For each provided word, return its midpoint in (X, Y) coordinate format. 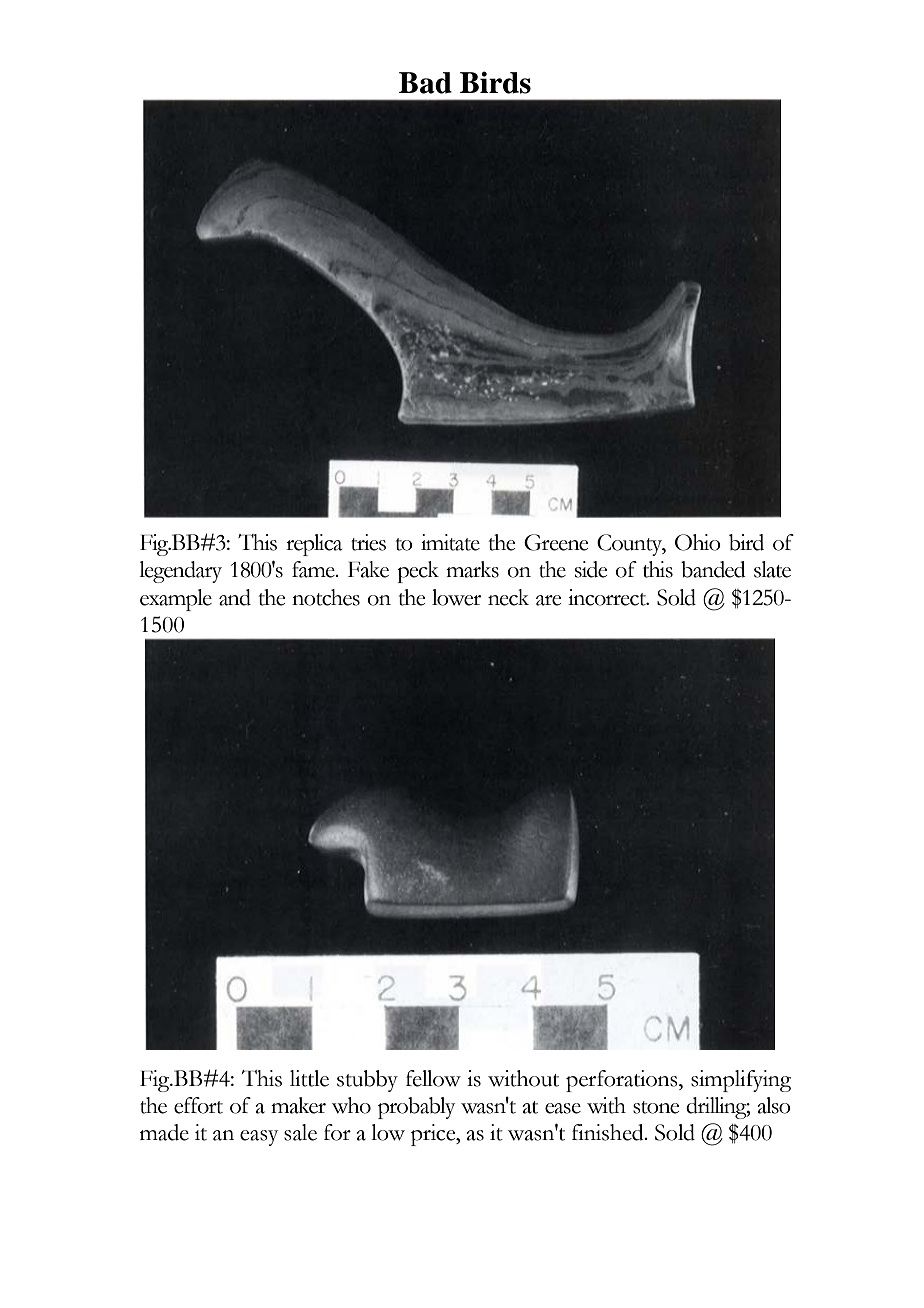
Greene (556, 542)
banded (713, 569)
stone (656, 1107)
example (176, 600)
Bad (425, 83)
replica (314, 545)
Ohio (698, 542)
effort (198, 1105)
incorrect (608, 597)
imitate (450, 542)
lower (456, 597)
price (434, 1135)
